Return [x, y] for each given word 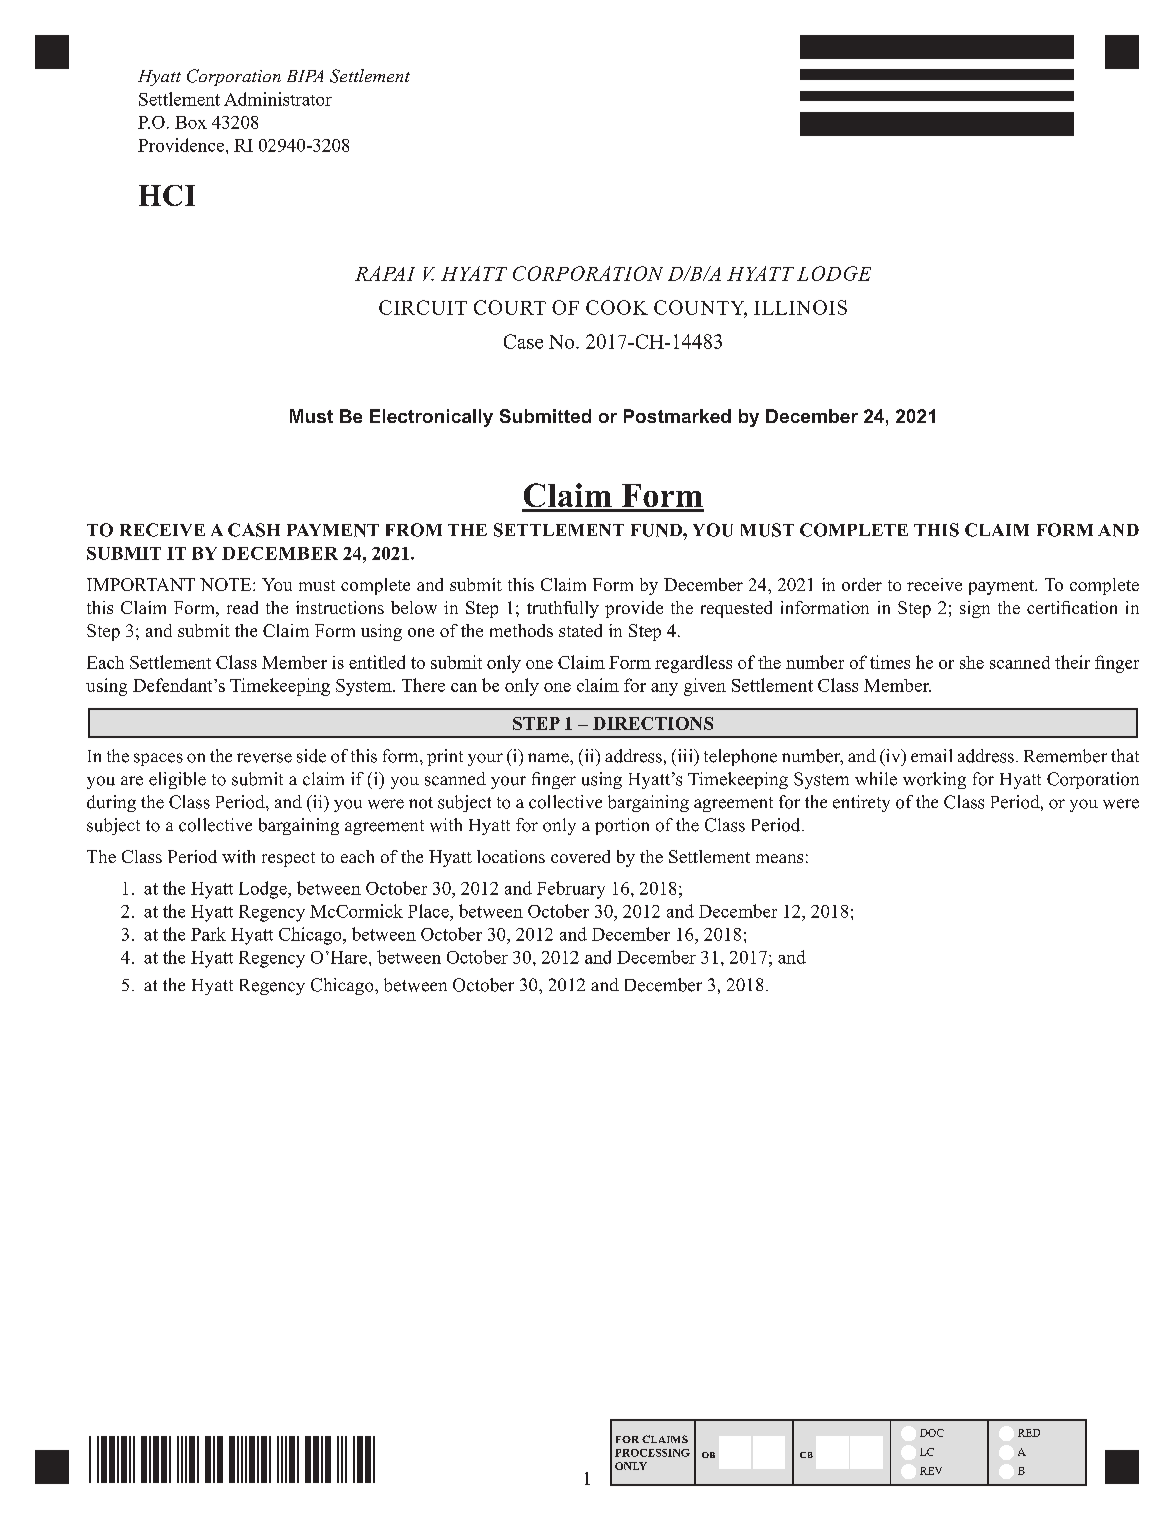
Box [191, 122]
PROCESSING [652, 1453]
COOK [617, 307]
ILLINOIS [800, 307]
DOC [932, 1433]
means [779, 858]
